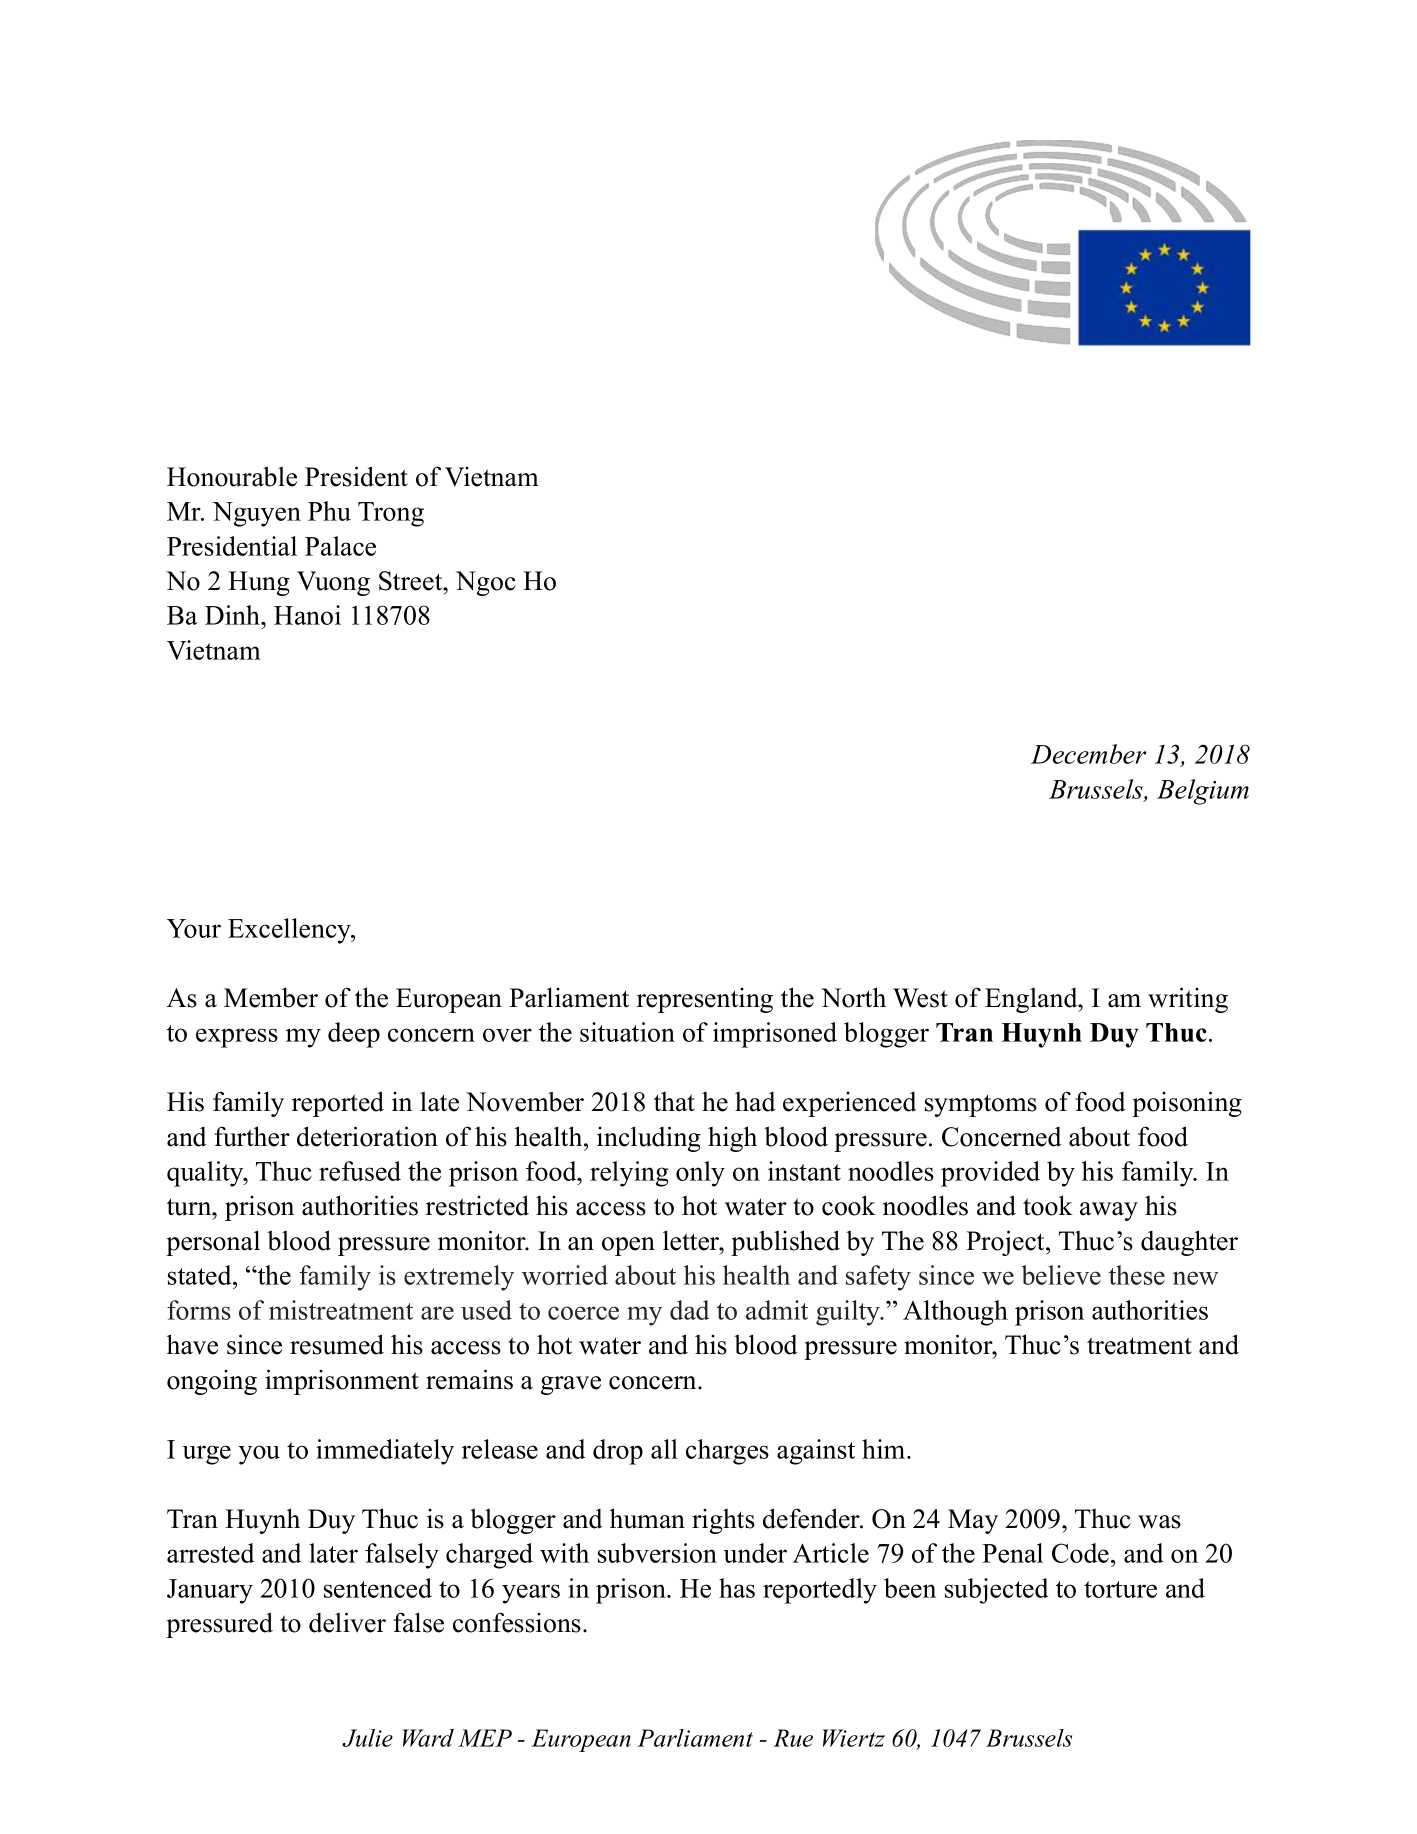 The height and width of the image is (1834, 1417). Describe the element at coordinates (664, 1449) in the image. I see `all` at that location.
